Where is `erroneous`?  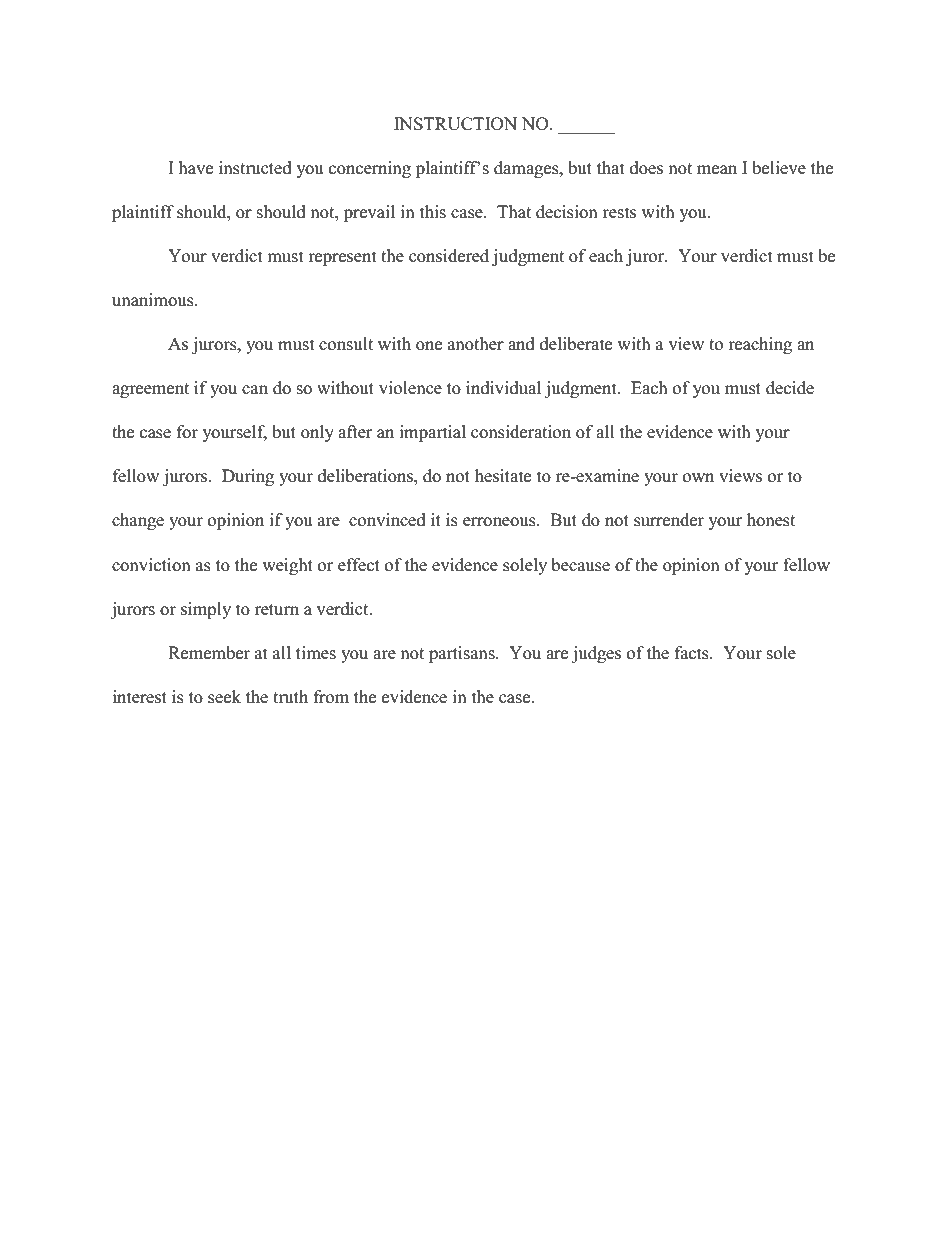 erroneous is located at coordinates (500, 522).
